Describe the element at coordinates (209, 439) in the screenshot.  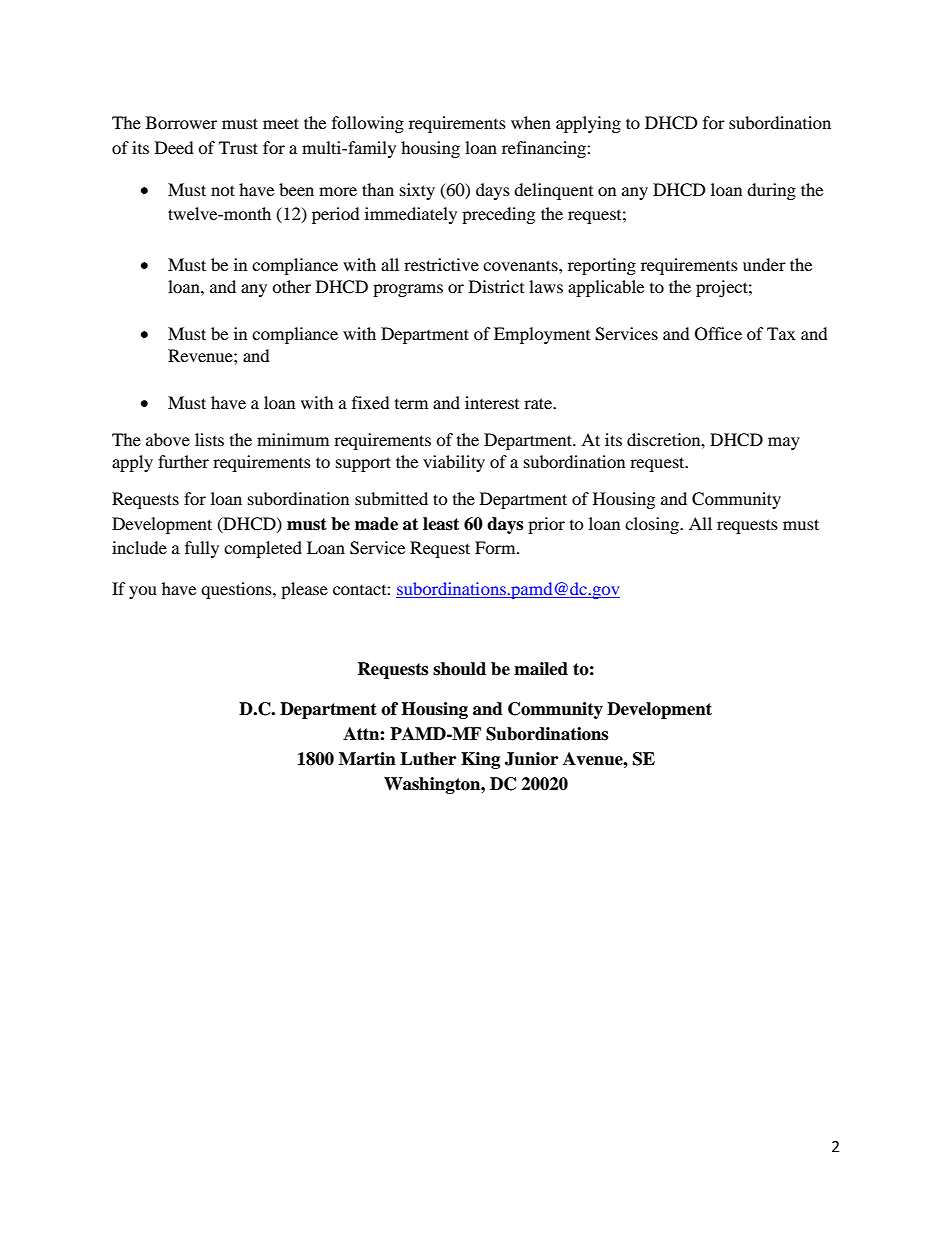
I see `lists` at that location.
